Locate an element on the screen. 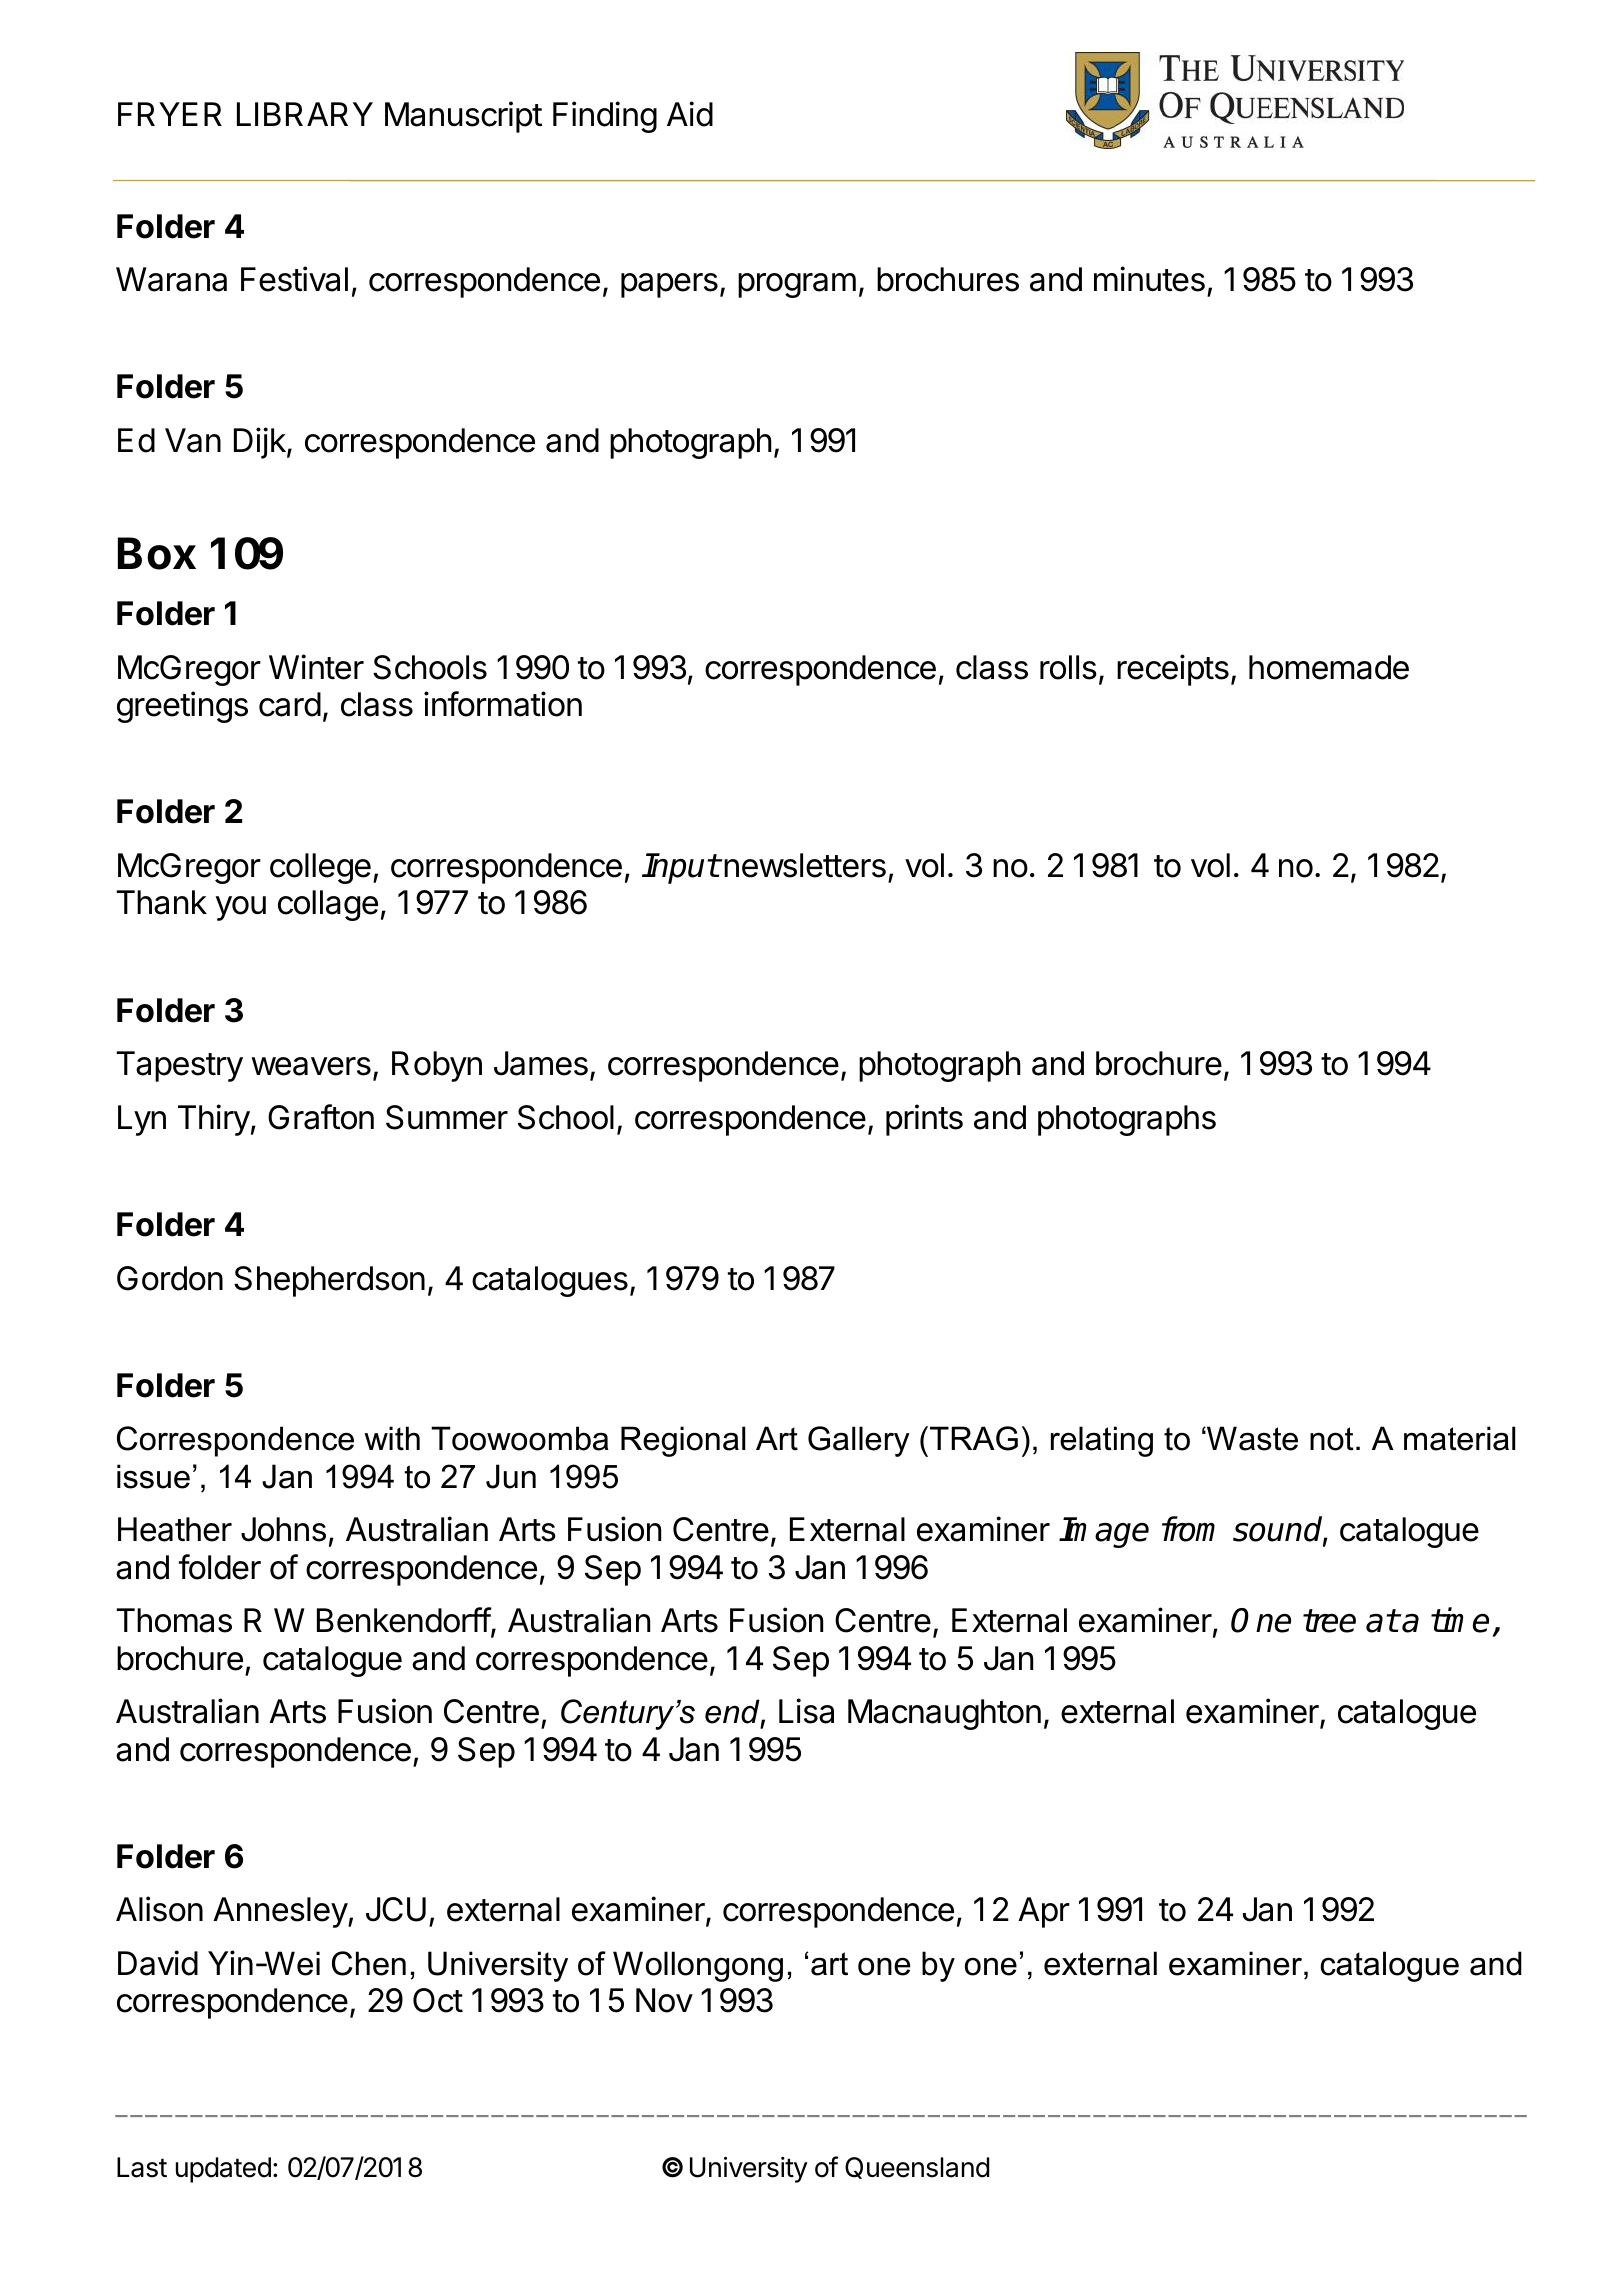  newsletters is located at coordinates (804, 865).
